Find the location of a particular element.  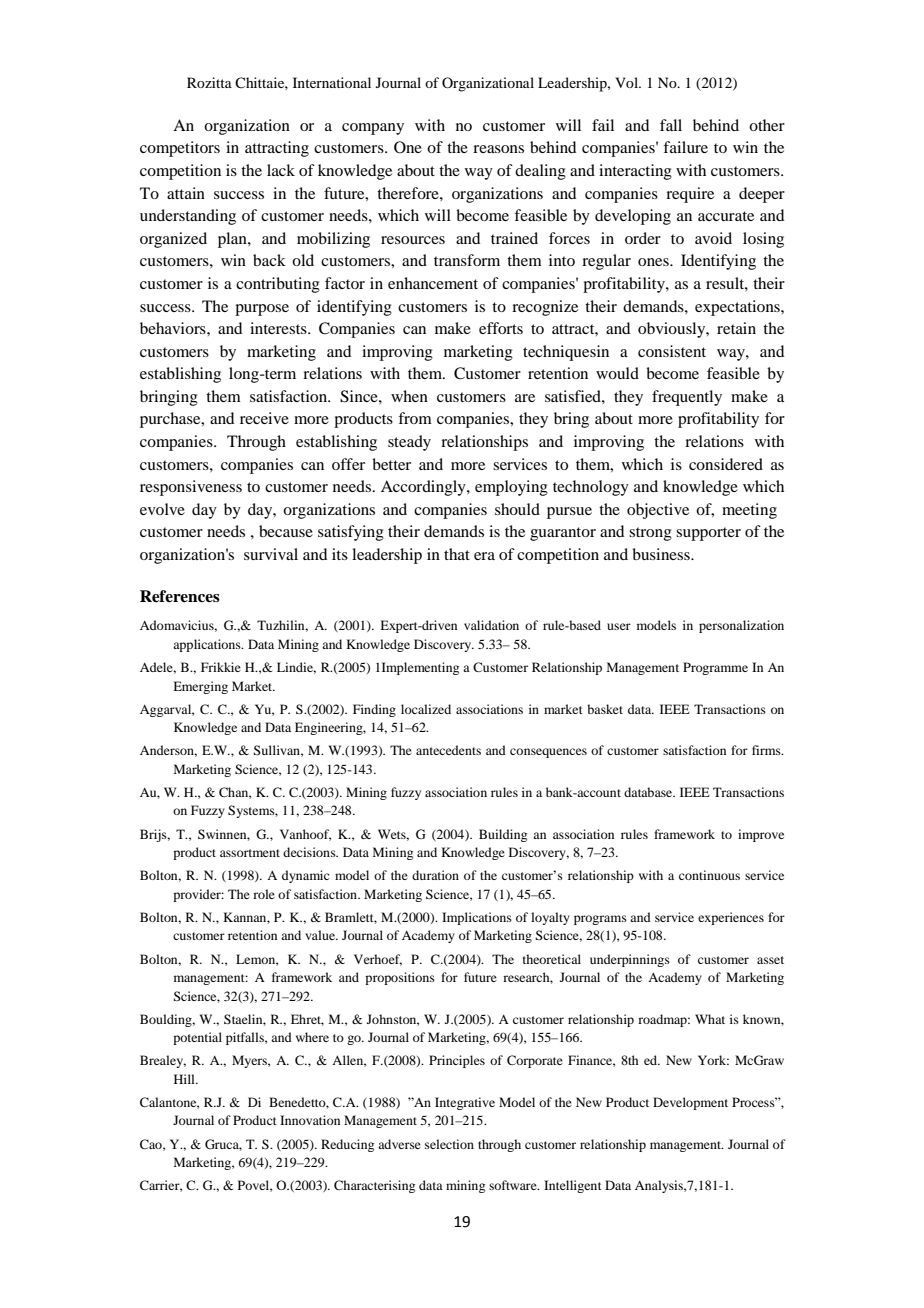

firms is located at coordinates (767, 750).
